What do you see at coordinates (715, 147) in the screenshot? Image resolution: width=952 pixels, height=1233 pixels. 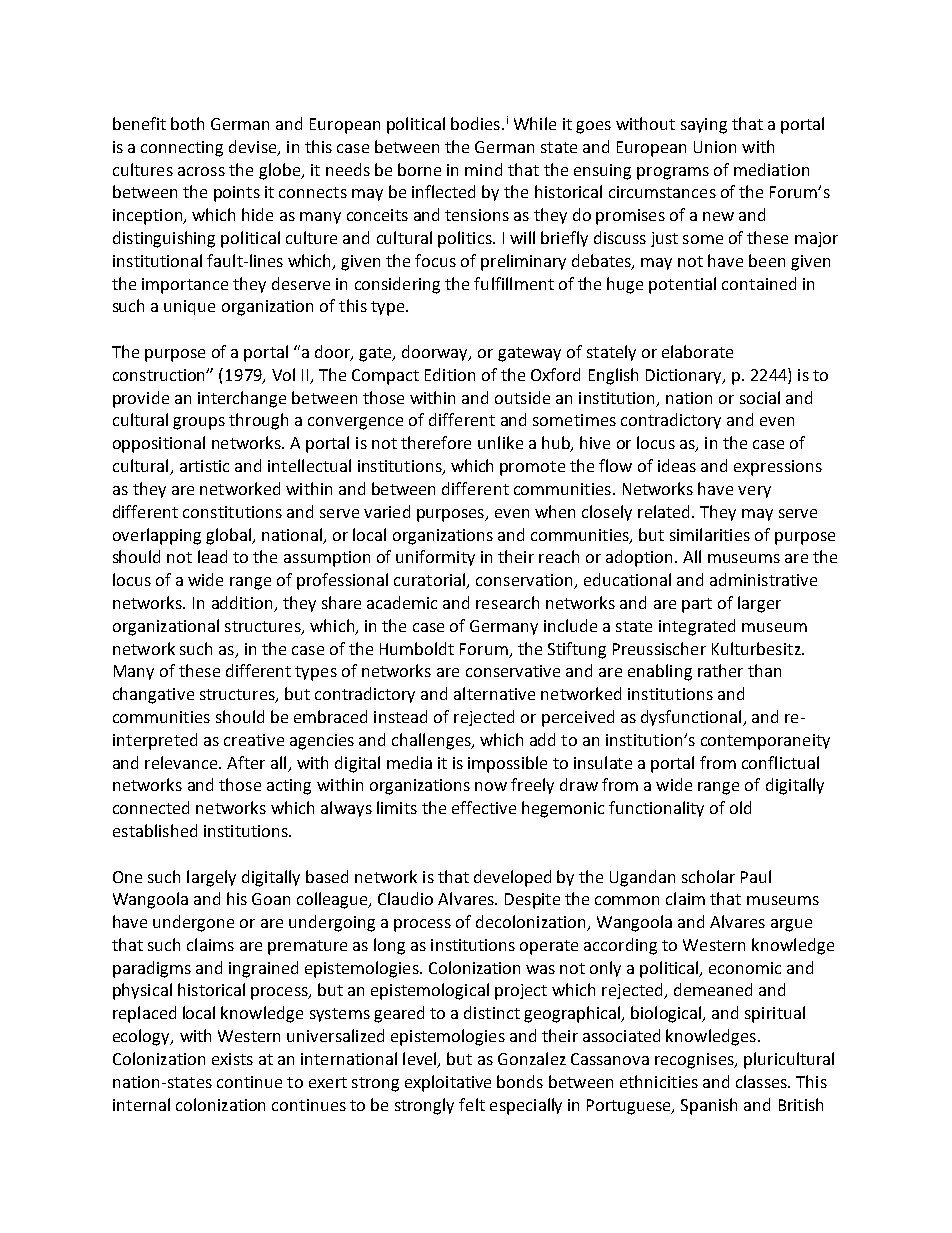 I see `Union` at bounding box center [715, 147].
